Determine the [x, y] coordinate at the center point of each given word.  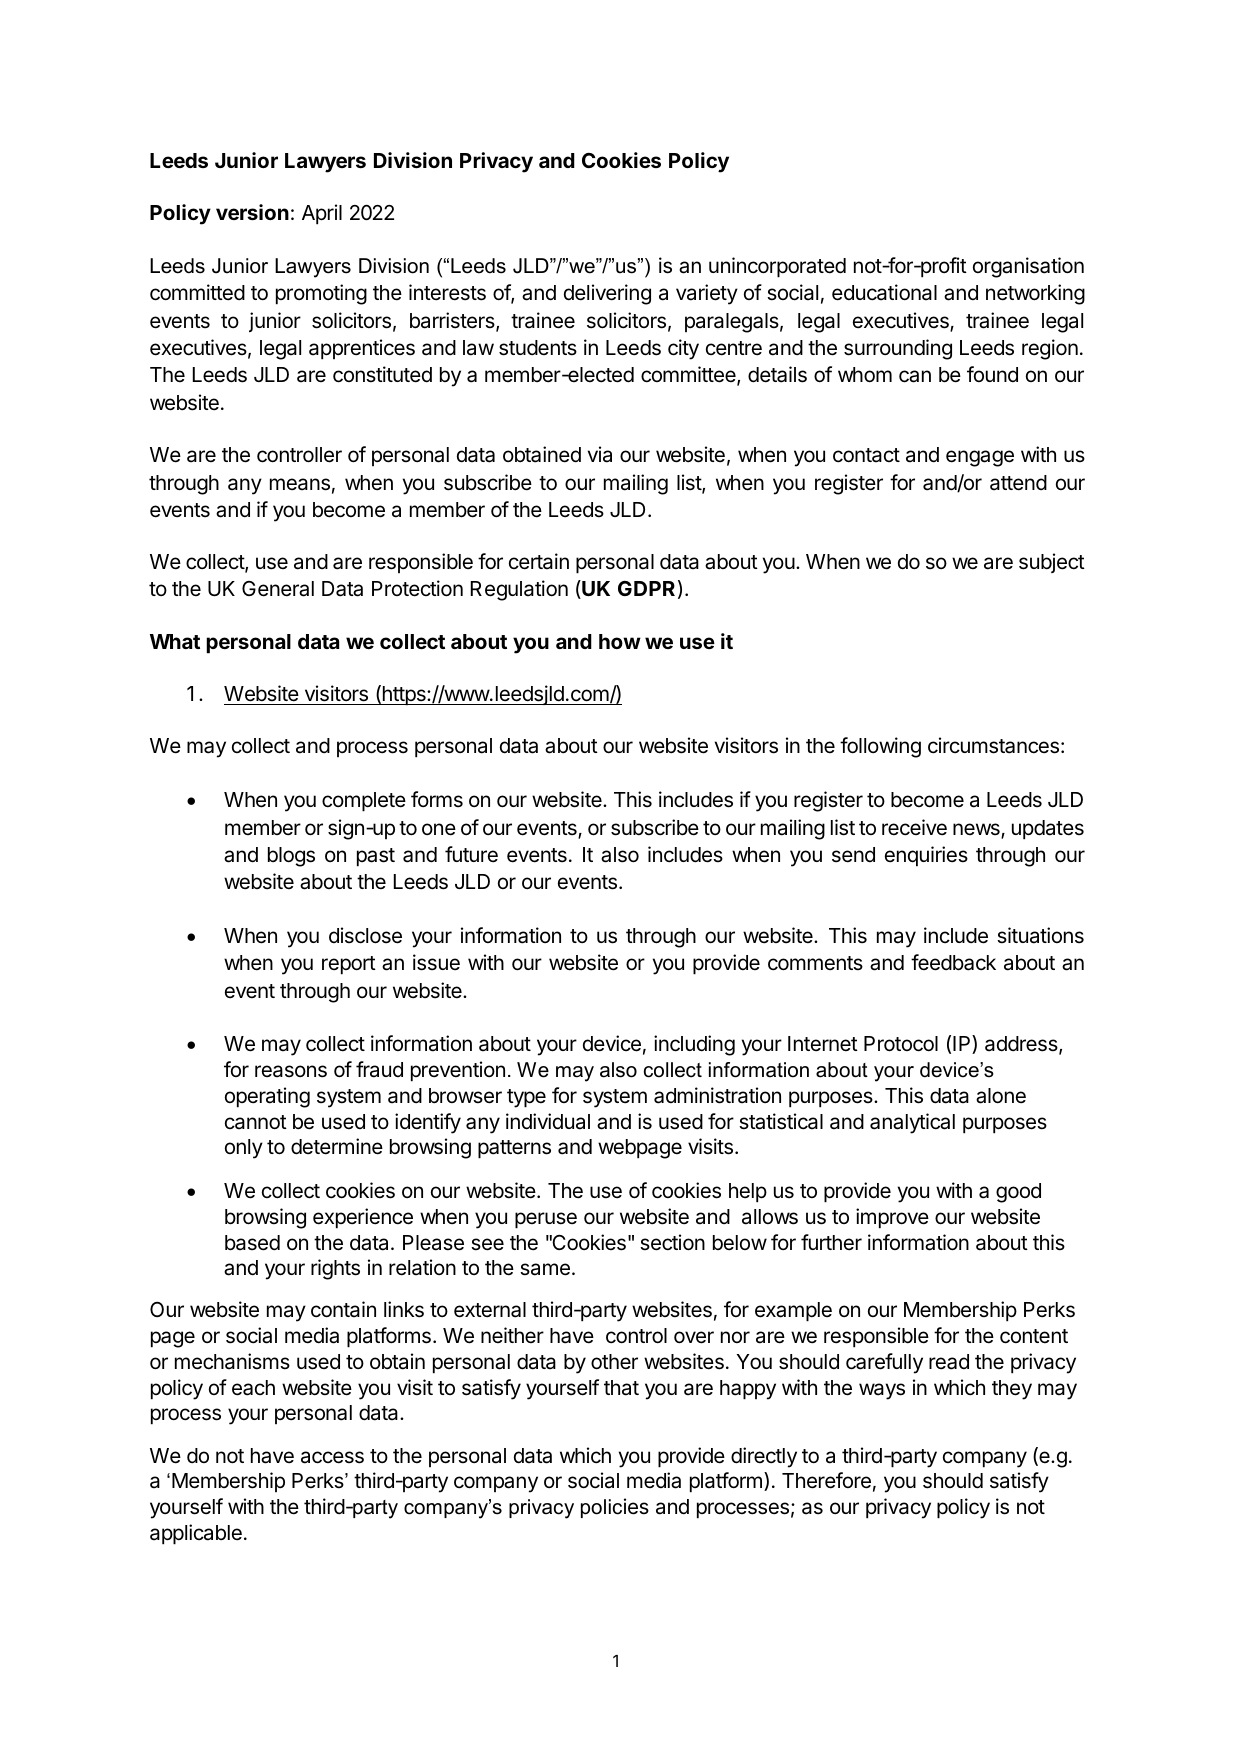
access [332, 1457]
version [252, 212]
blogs [291, 857]
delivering [607, 294]
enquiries [926, 856]
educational [884, 292]
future [471, 854]
